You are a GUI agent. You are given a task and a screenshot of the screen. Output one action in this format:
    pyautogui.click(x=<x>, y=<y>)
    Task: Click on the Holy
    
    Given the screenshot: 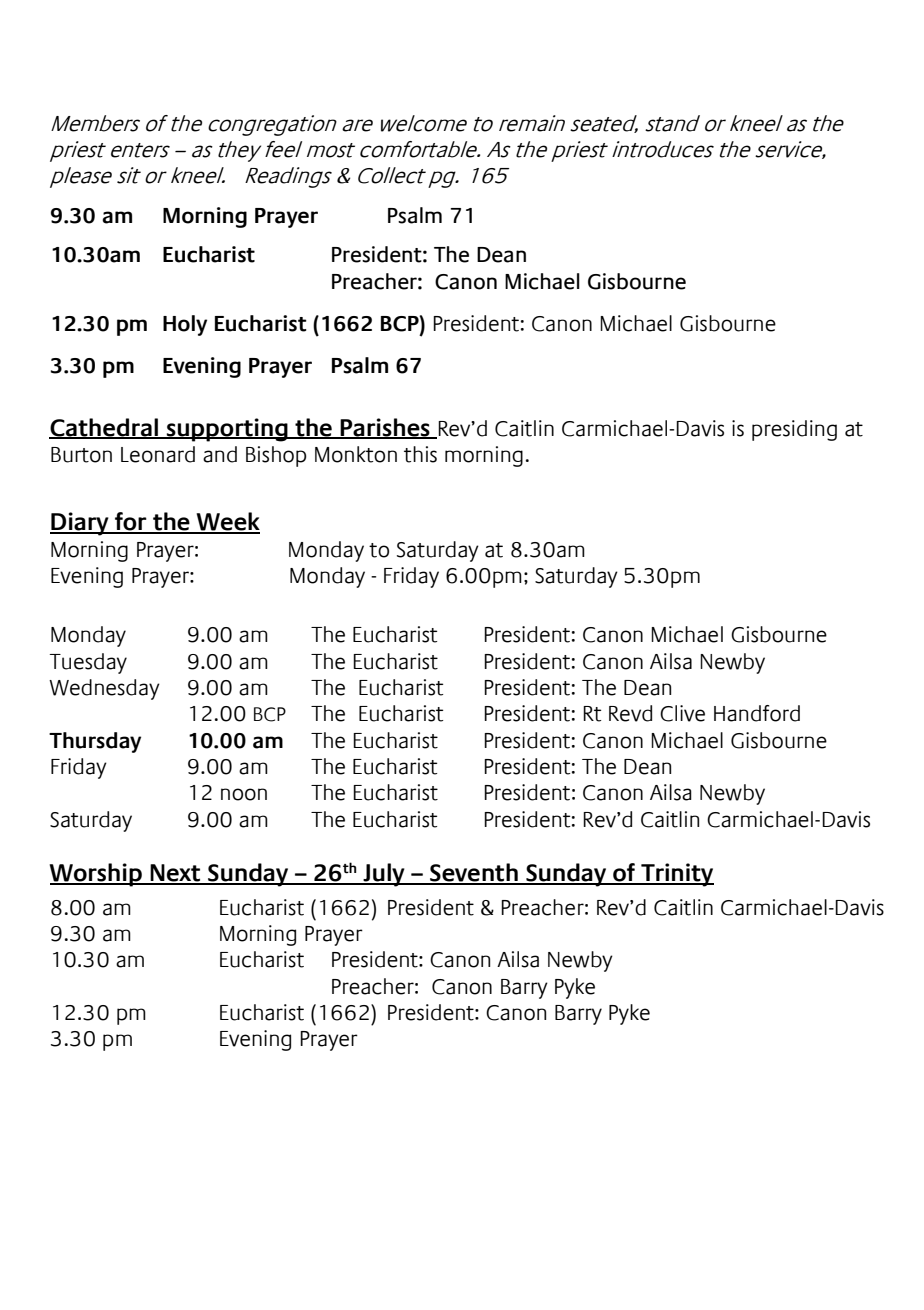 What is the action you would take?
    pyautogui.click(x=185, y=325)
